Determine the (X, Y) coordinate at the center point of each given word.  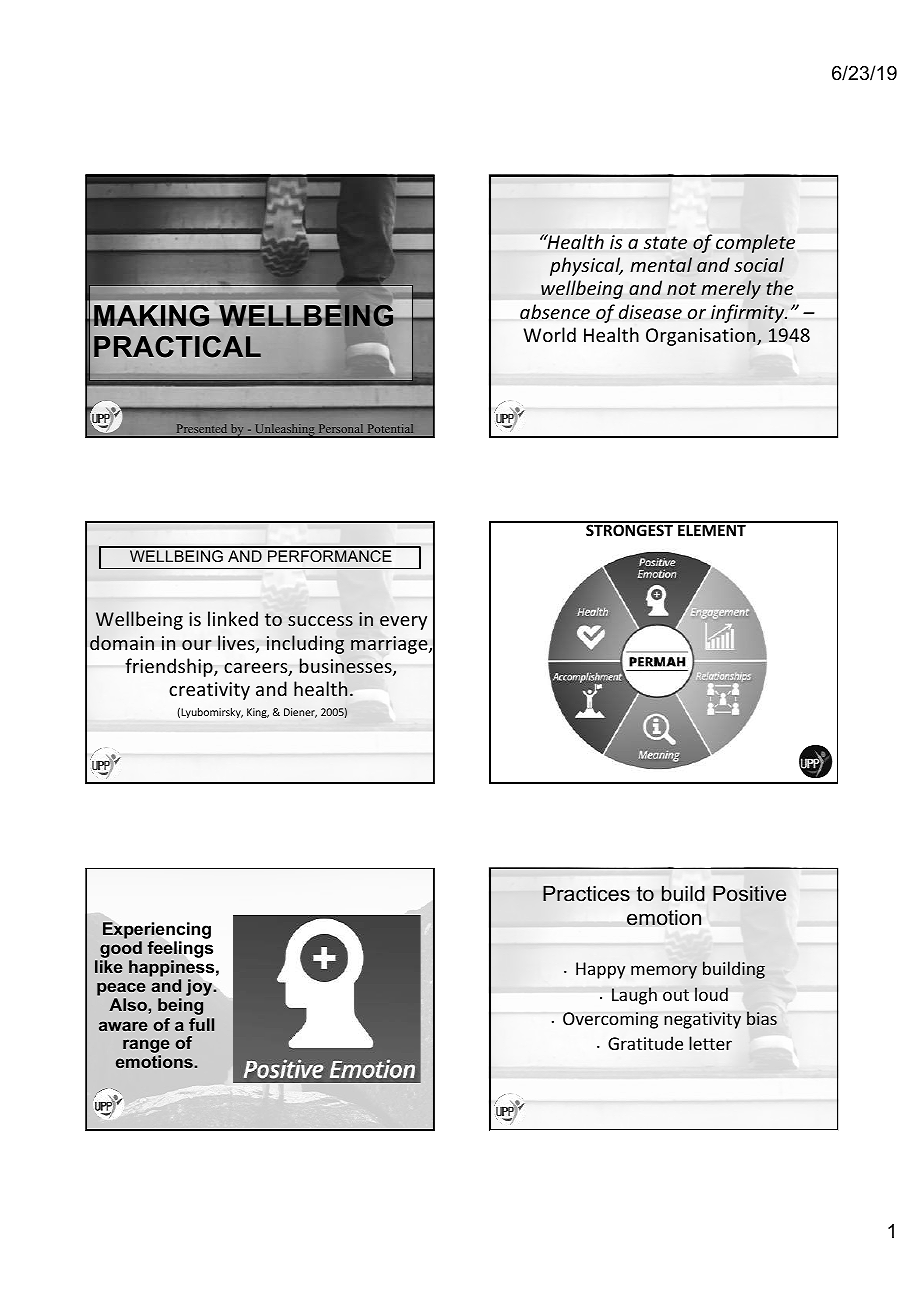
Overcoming (610, 1020)
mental (661, 264)
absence (555, 312)
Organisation (702, 337)
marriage (390, 645)
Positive (749, 893)
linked (233, 618)
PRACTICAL (177, 347)
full (201, 1024)
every (403, 623)
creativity (209, 691)
